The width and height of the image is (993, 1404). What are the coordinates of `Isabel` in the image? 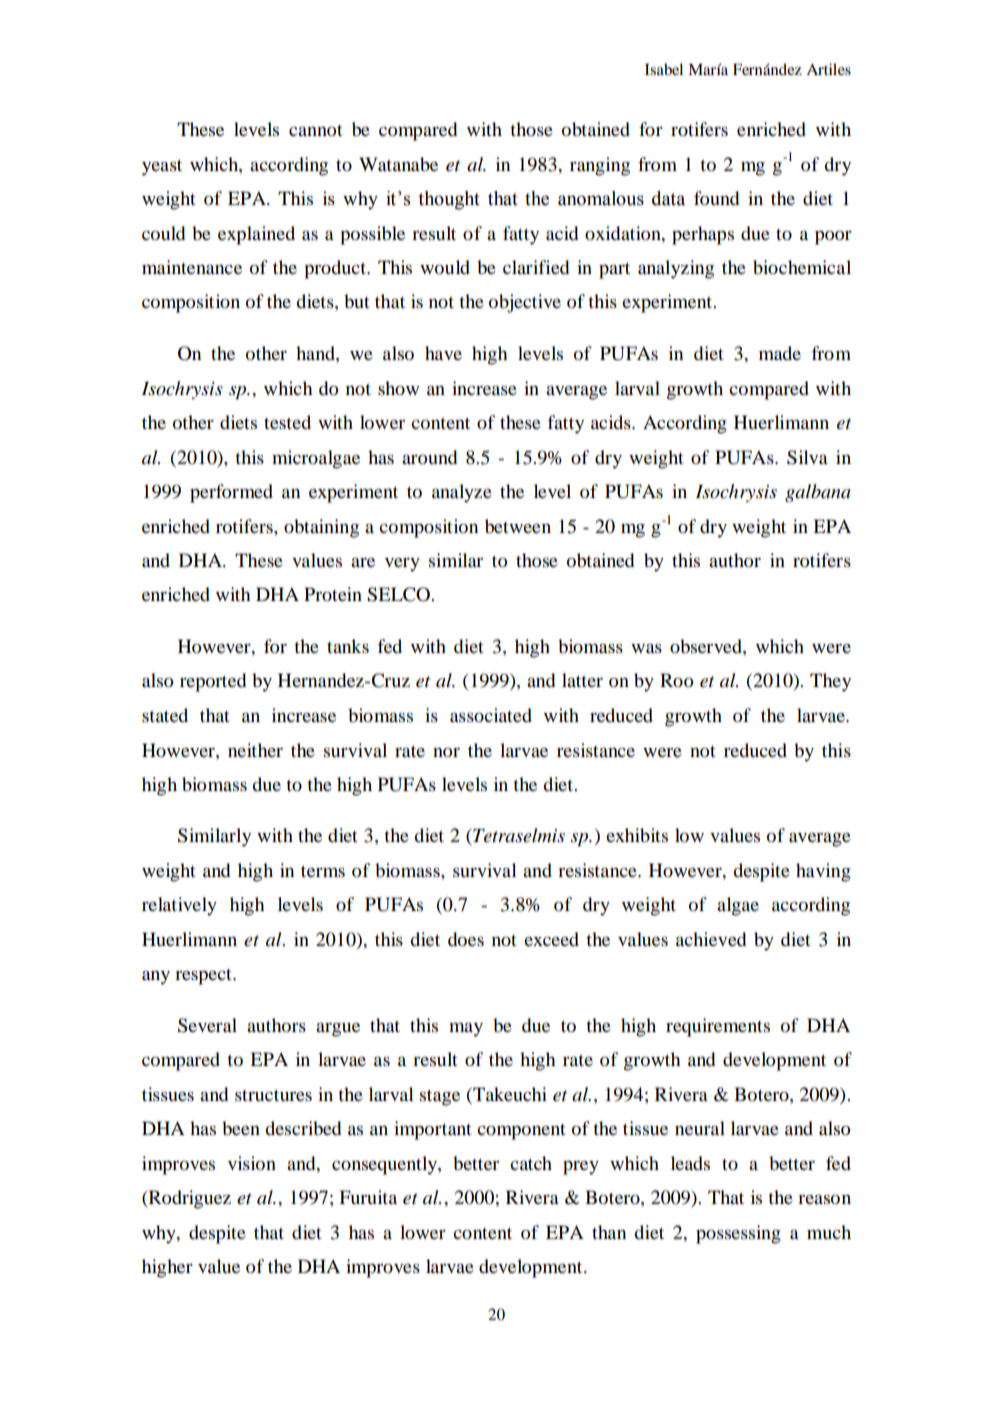 It's located at (664, 69).
